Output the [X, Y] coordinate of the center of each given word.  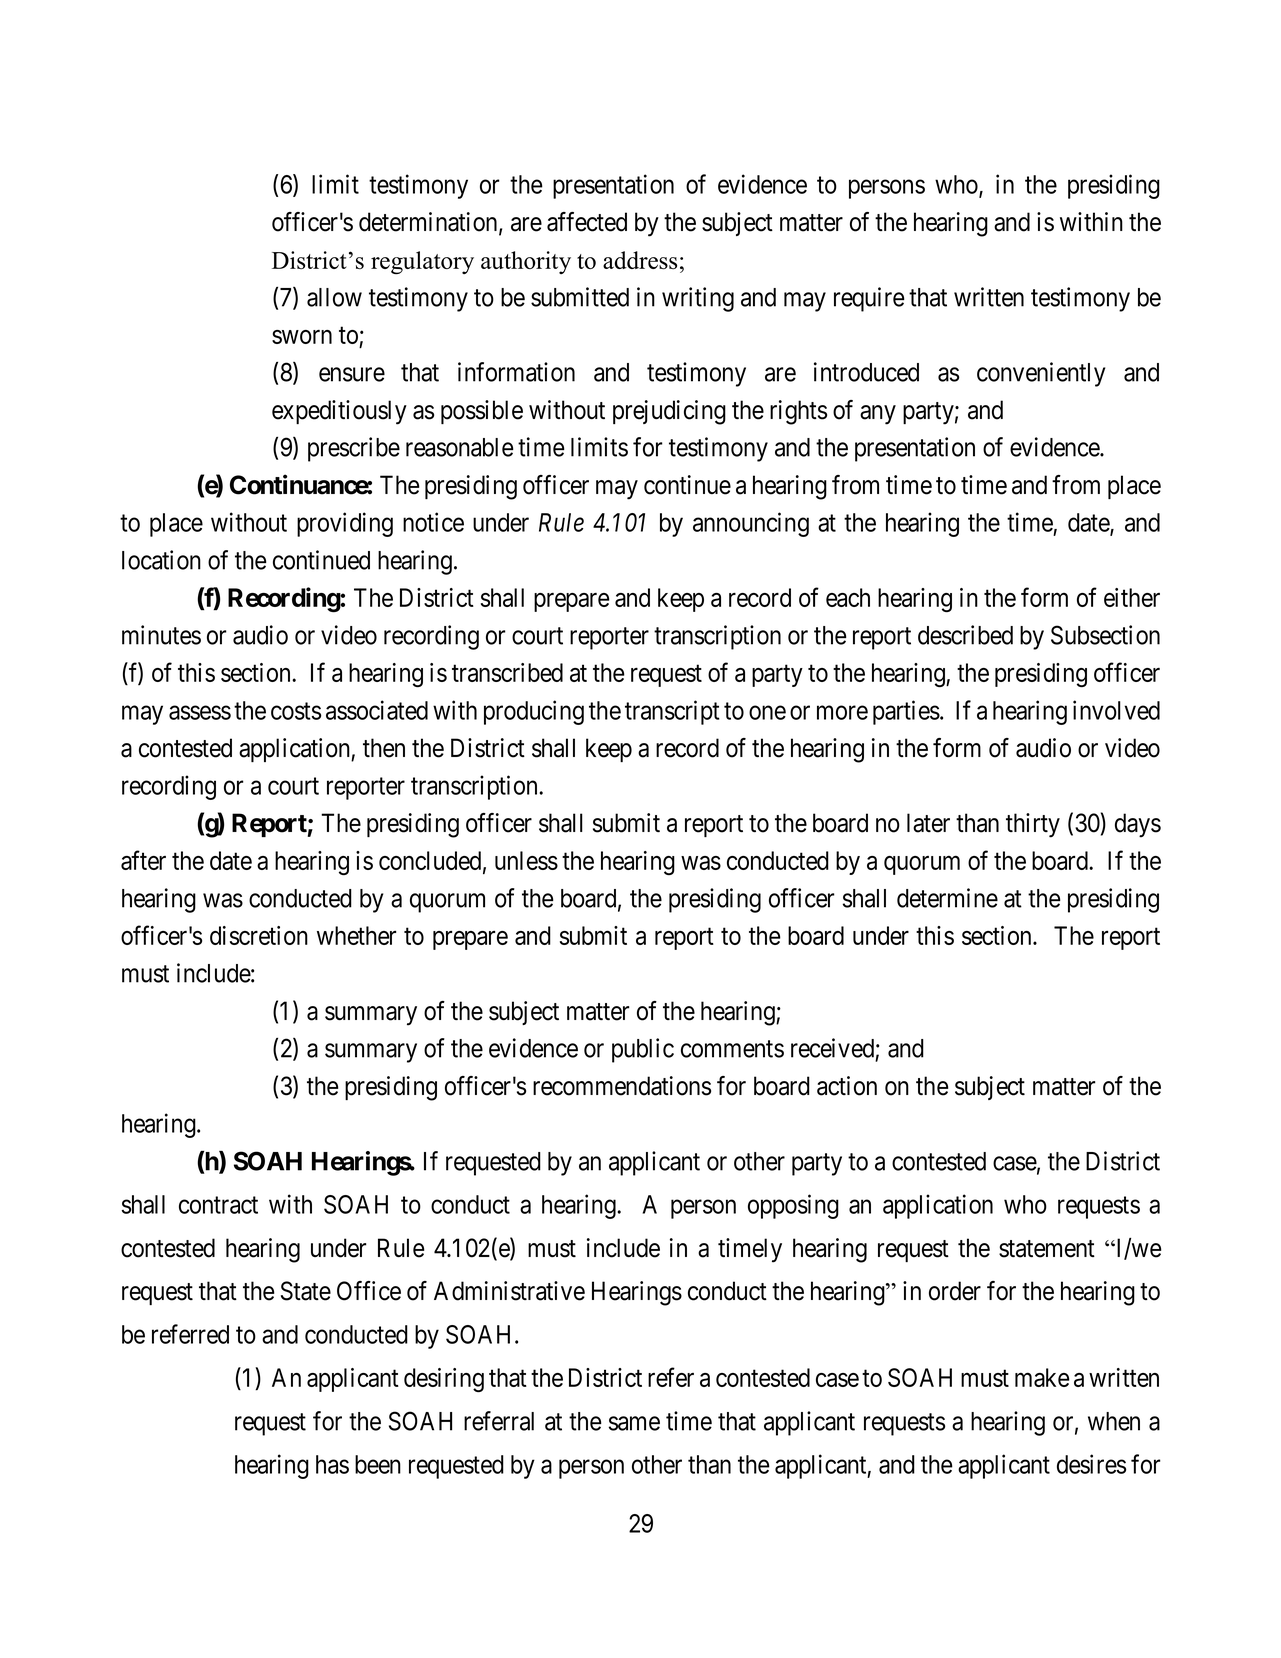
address [640, 260]
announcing [751, 524]
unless [526, 860]
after [143, 860]
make [1042, 1377]
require [869, 299]
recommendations [622, 1086]
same [634, 1423]
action [847, 1086]
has [332, 1464]
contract [218, 1205]
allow [334, 297]
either [1132, 597]
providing [345, 524]
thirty [1033, 825]
